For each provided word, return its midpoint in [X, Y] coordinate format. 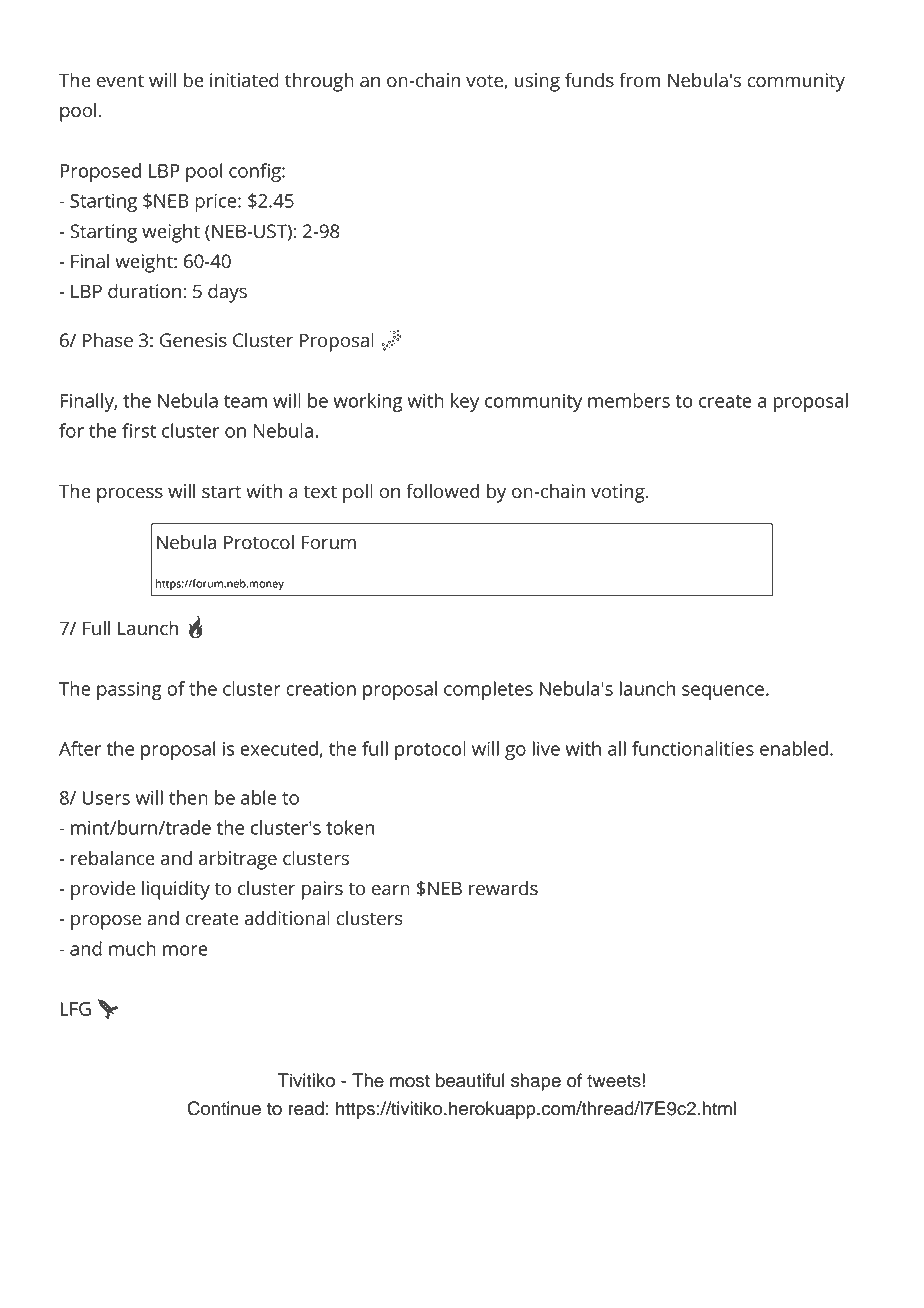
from [640, 80]
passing [129, 691]
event [120, 81]
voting [619, 493]
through [319, 82]
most [410, 1081]
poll [358, 493]
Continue [224, 1108]
